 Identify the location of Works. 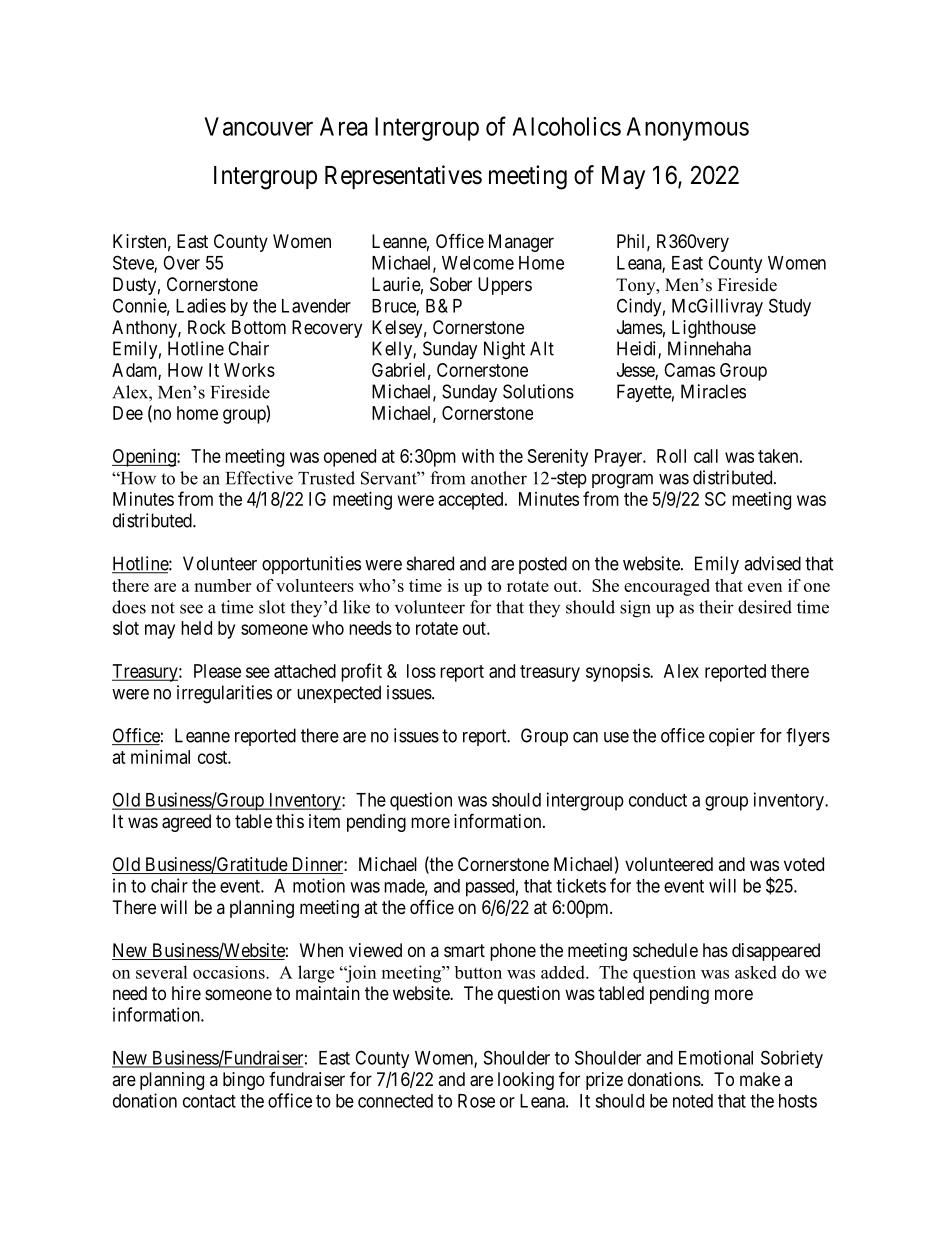
(249, 370).
